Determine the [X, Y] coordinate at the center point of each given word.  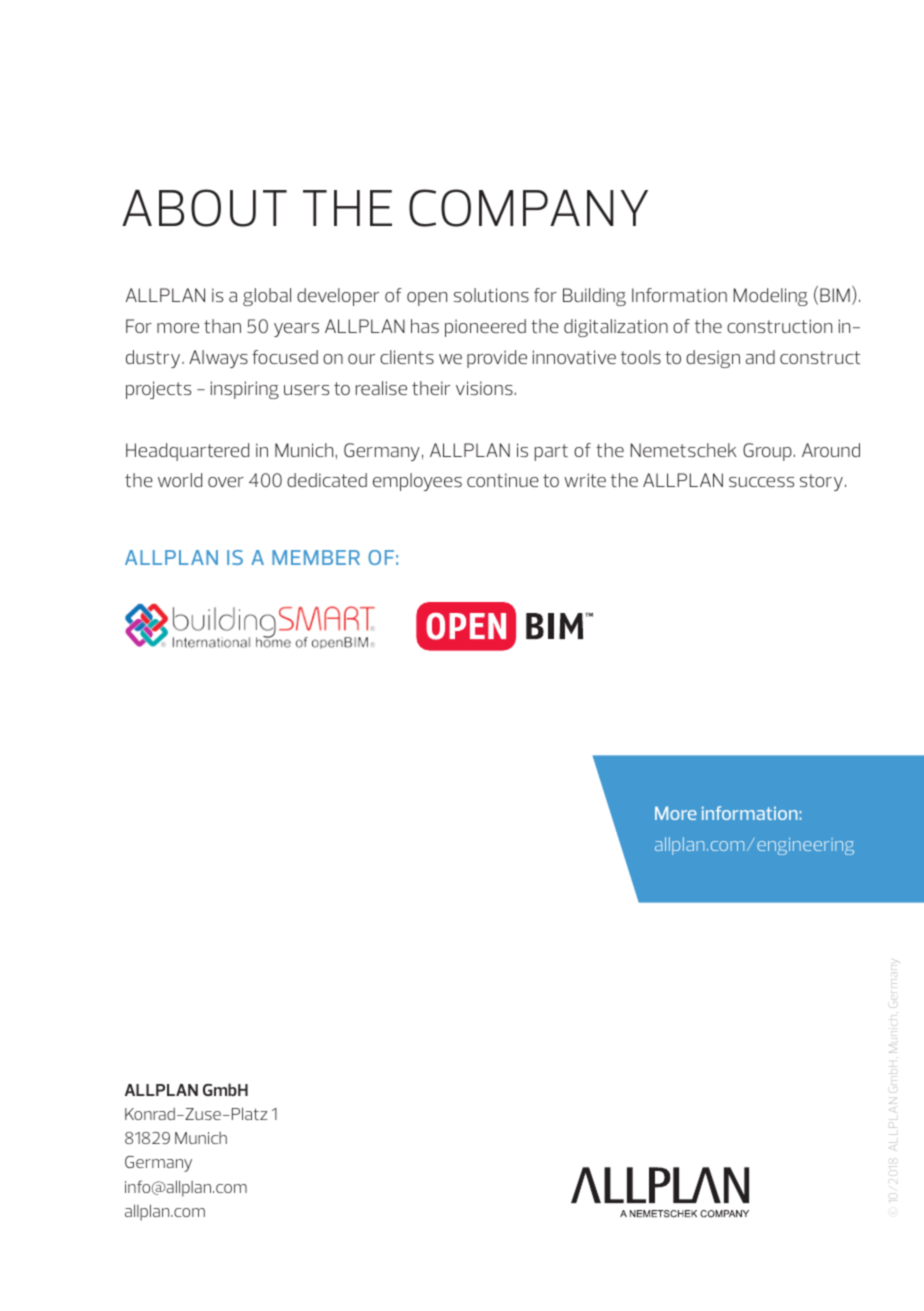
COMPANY [528, 208]
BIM [835, 295]
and [760, 357]
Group [767, 452]
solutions [491, 295]
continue [503, 480]
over [226, 482]
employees [417, 482]
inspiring [245, 390]
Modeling [771, 297]
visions [484, 388]
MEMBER [316, 557]
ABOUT [204, 208]
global [267, 297]
